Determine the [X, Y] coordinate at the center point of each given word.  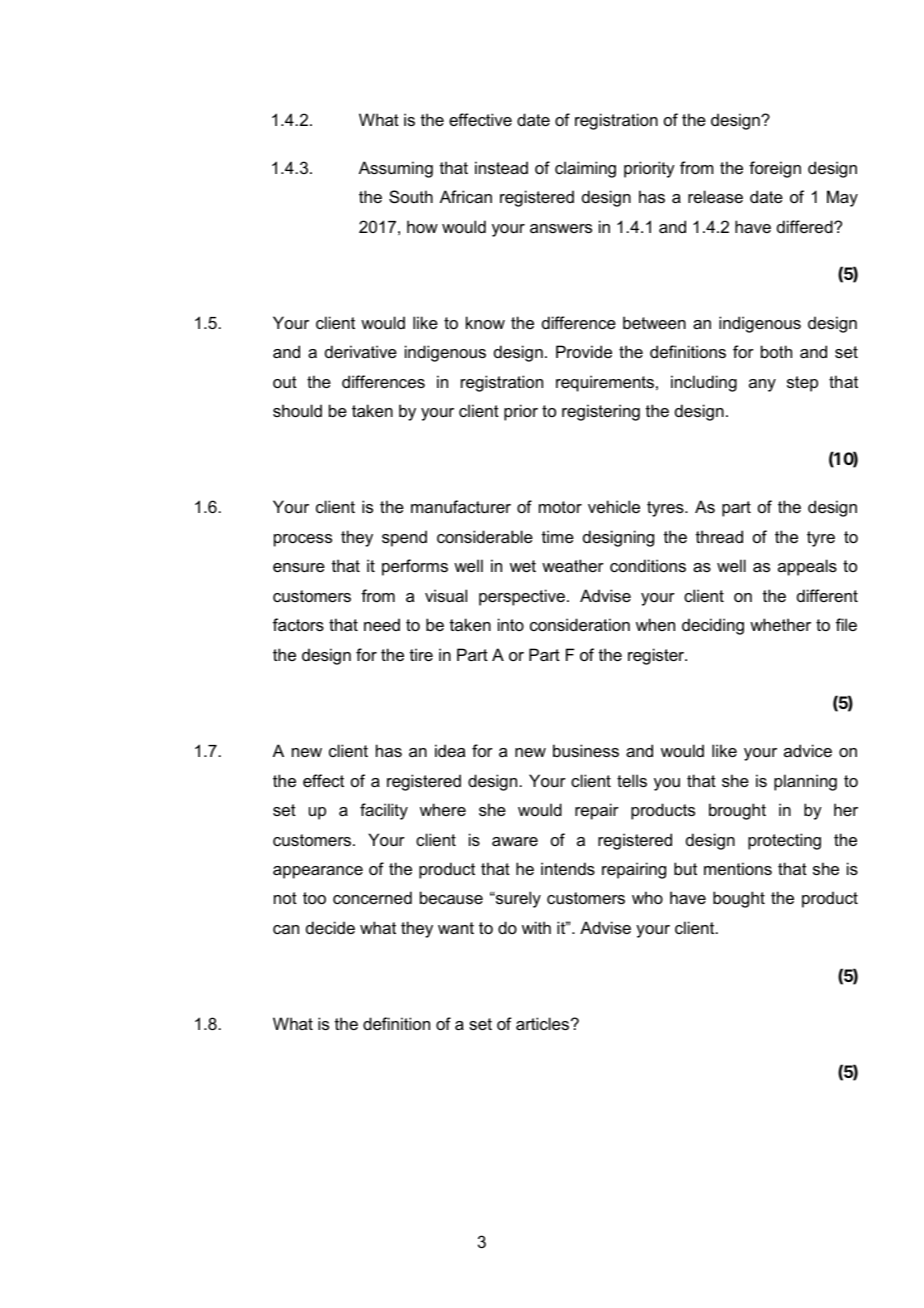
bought [739, 899]
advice [808, 750]
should [297, 410]
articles [544, 1023]
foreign [775, 169]
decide [330, 927]
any [762, 385]
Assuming [396, 169]
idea [450, 750]
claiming [585, 169]
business [586, 750]
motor [560, 507]
